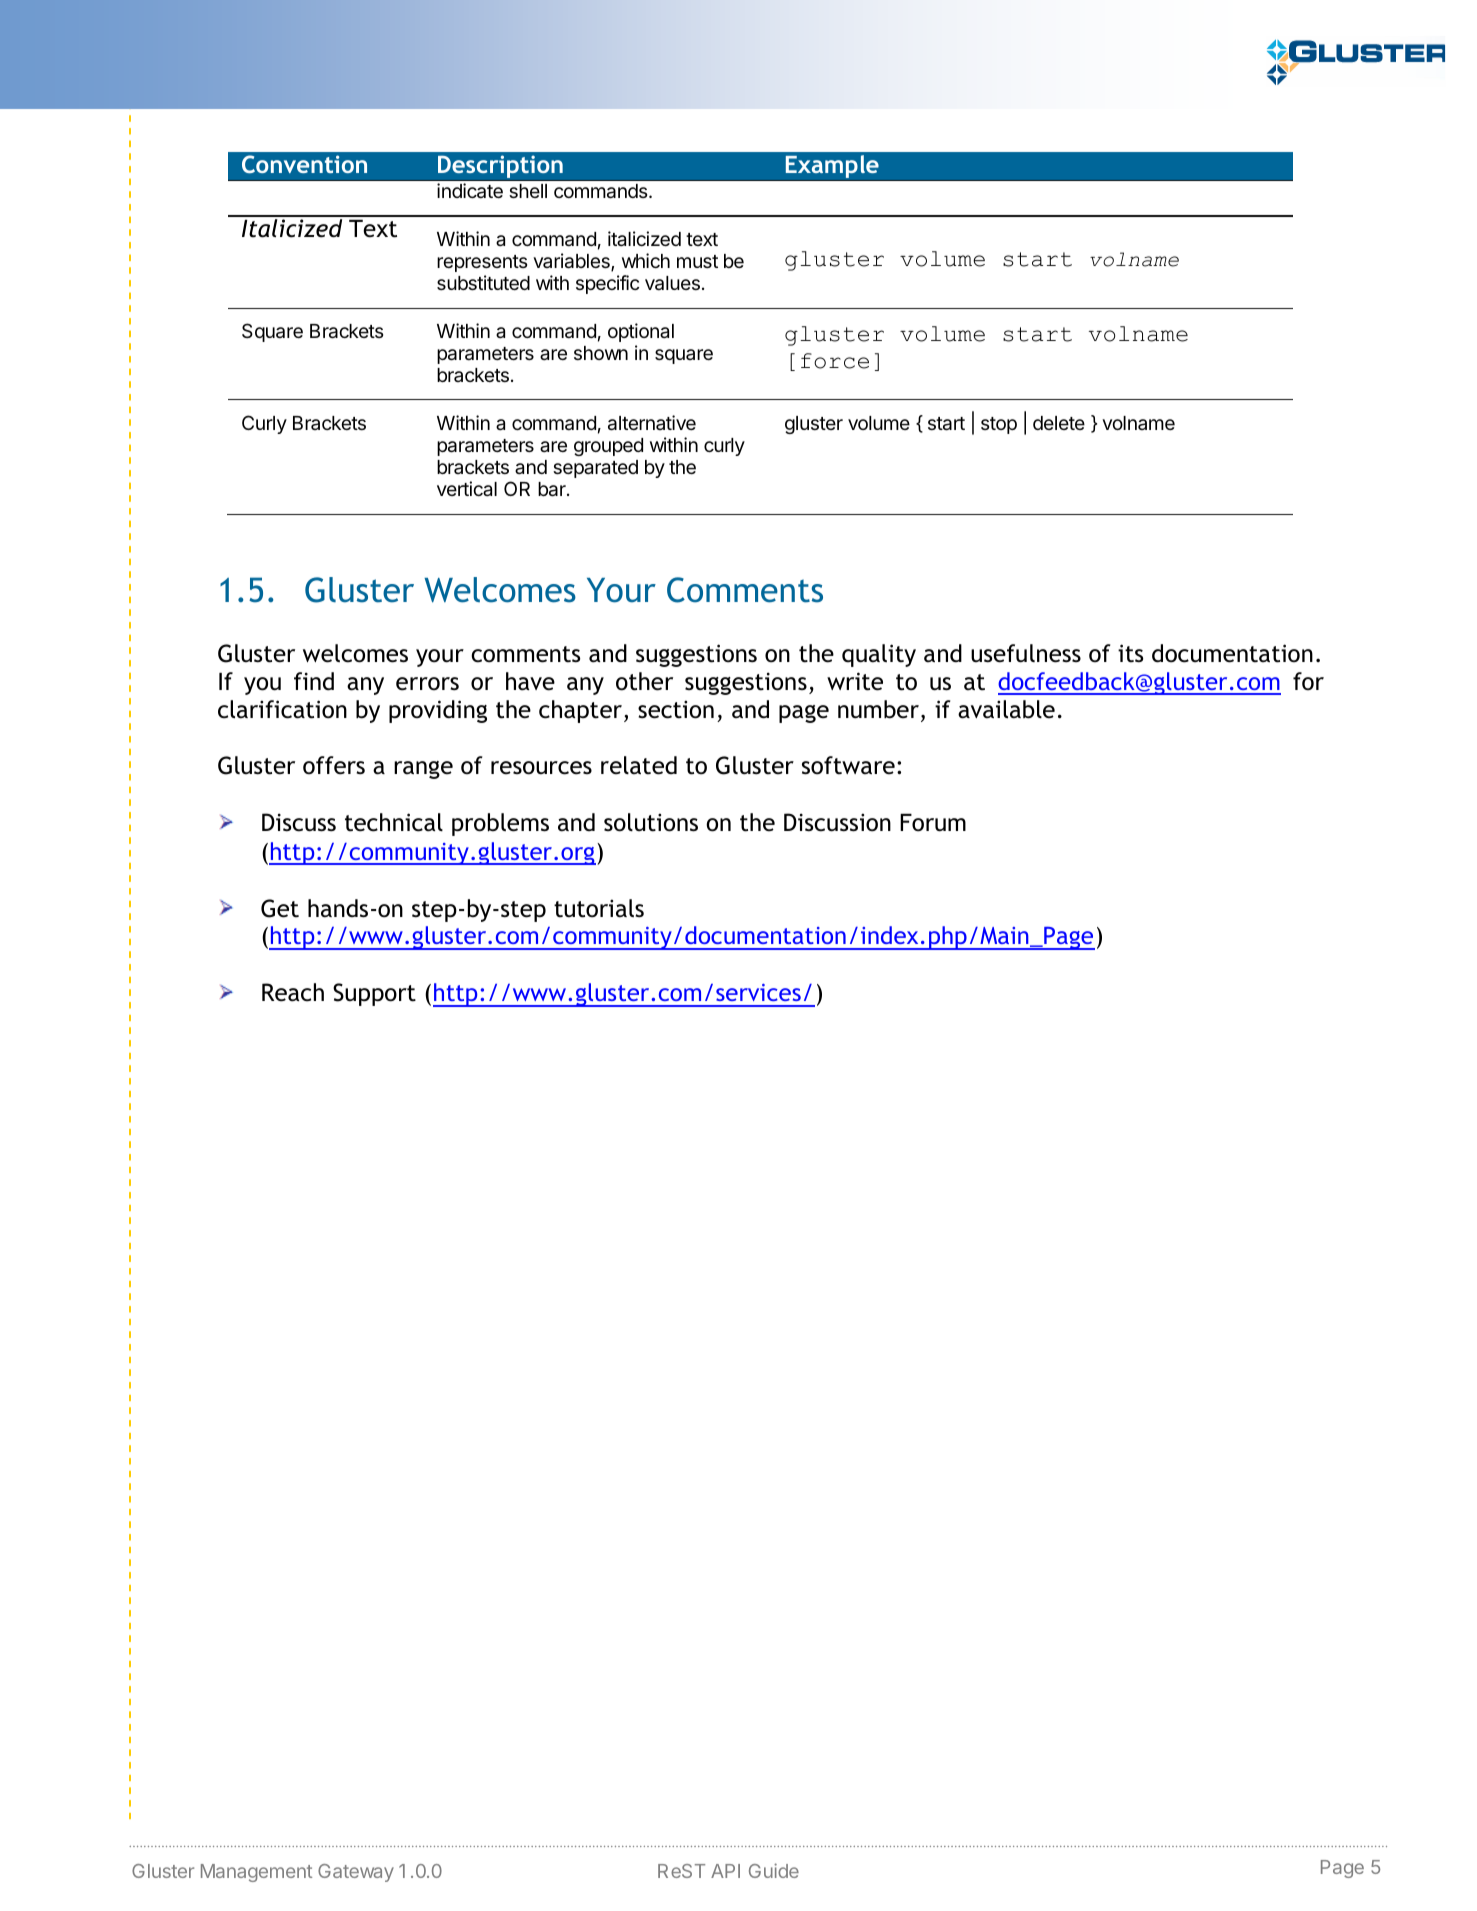 This image has width=1477, height=1911. Describe the element at coordinates (697, 261) in the image. I see `must` at that location.
